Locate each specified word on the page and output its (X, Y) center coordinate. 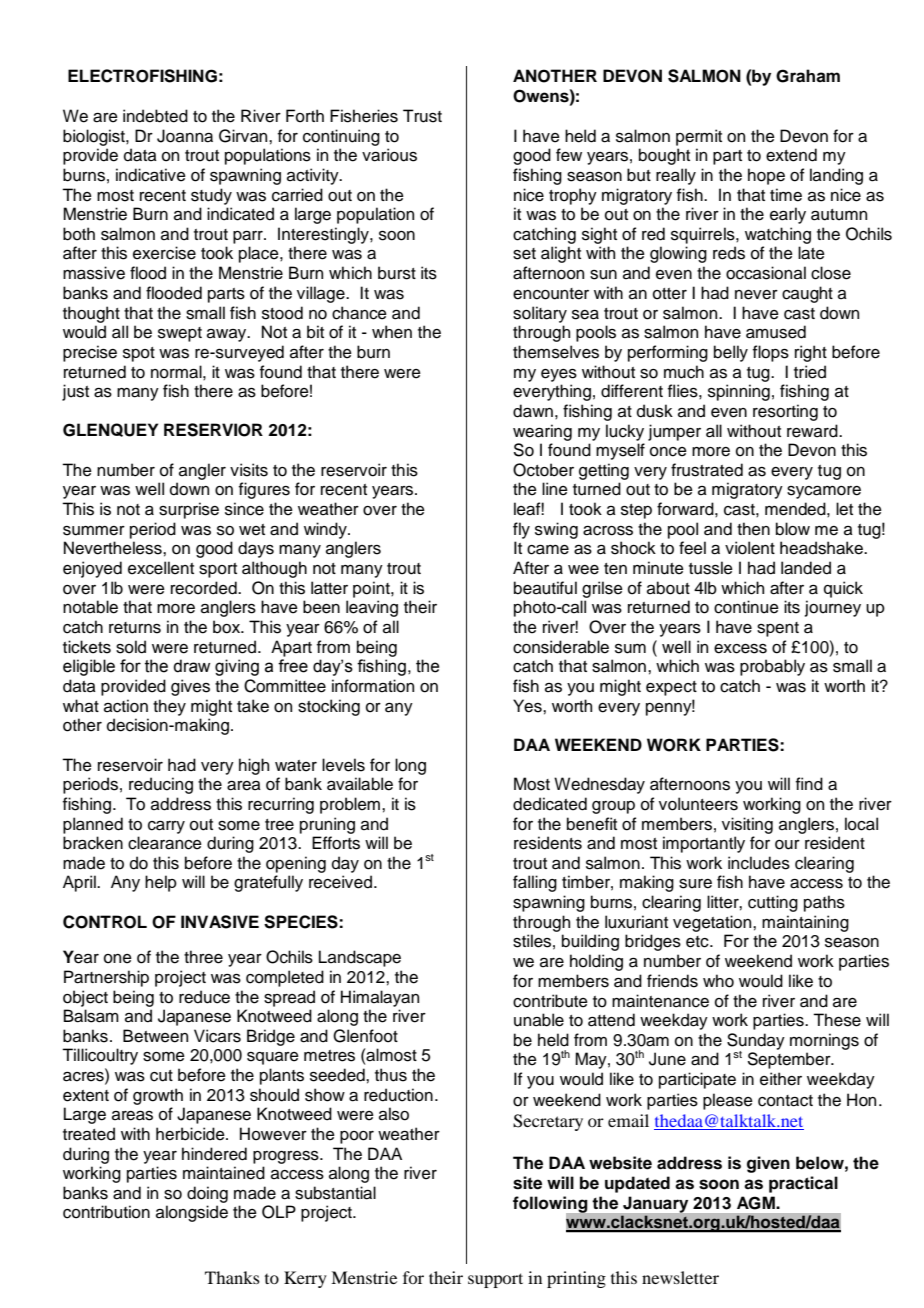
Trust (422, 116)
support (495, 1280)
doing (207, 1194)
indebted (155, 116)
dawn (533, 411)
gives (190, 687)
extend (791, 155)
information (373, 686)
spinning (739, 392)
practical (803, 1184)
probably (772, 667)
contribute (550, 1001)
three (203, 957)
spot (139, 354)
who (718, 981)
